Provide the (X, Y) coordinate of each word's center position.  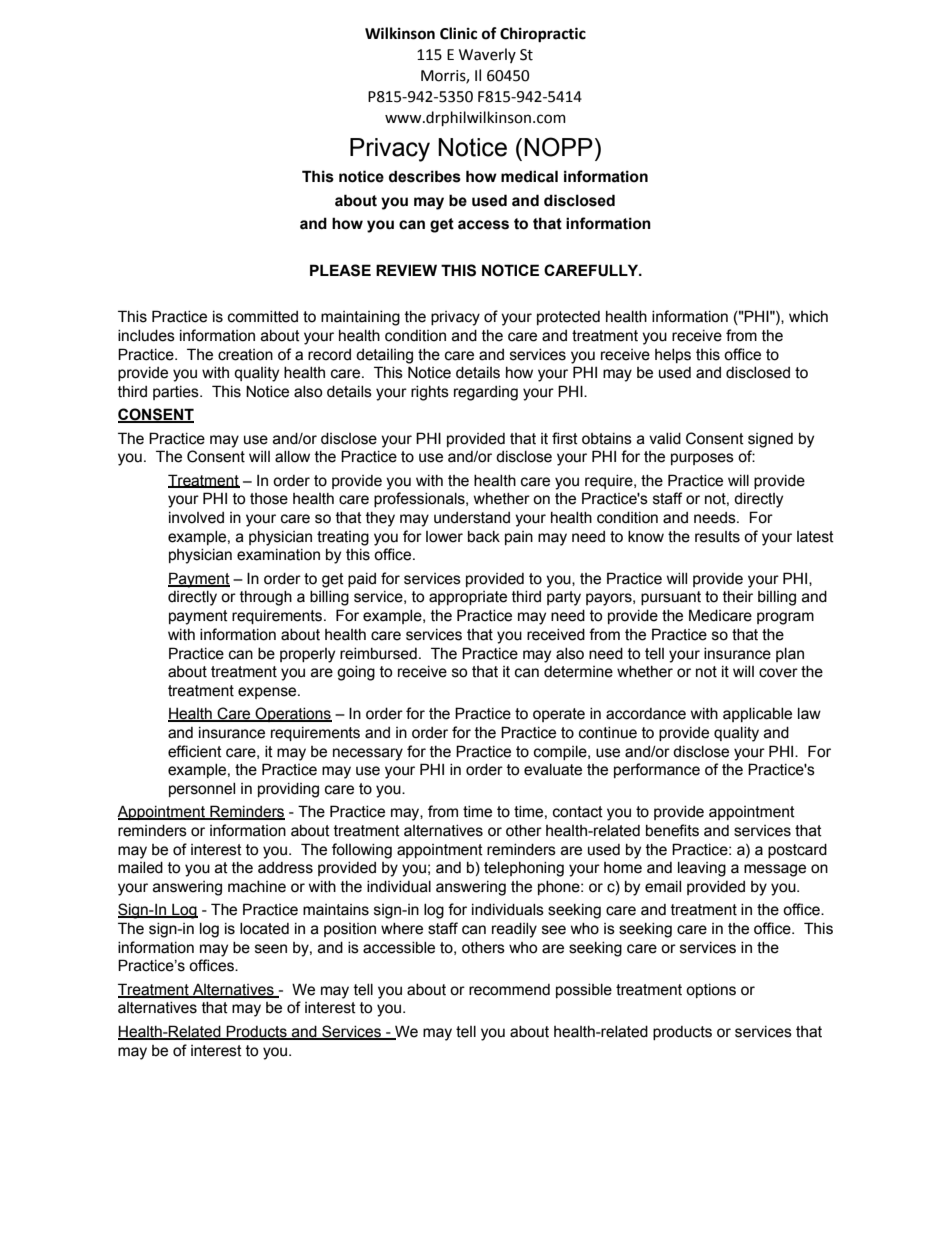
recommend (509, 990)
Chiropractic (543, 35)
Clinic (458, 33)
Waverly (487, 55)
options (711, 991)
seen (271, 949)
